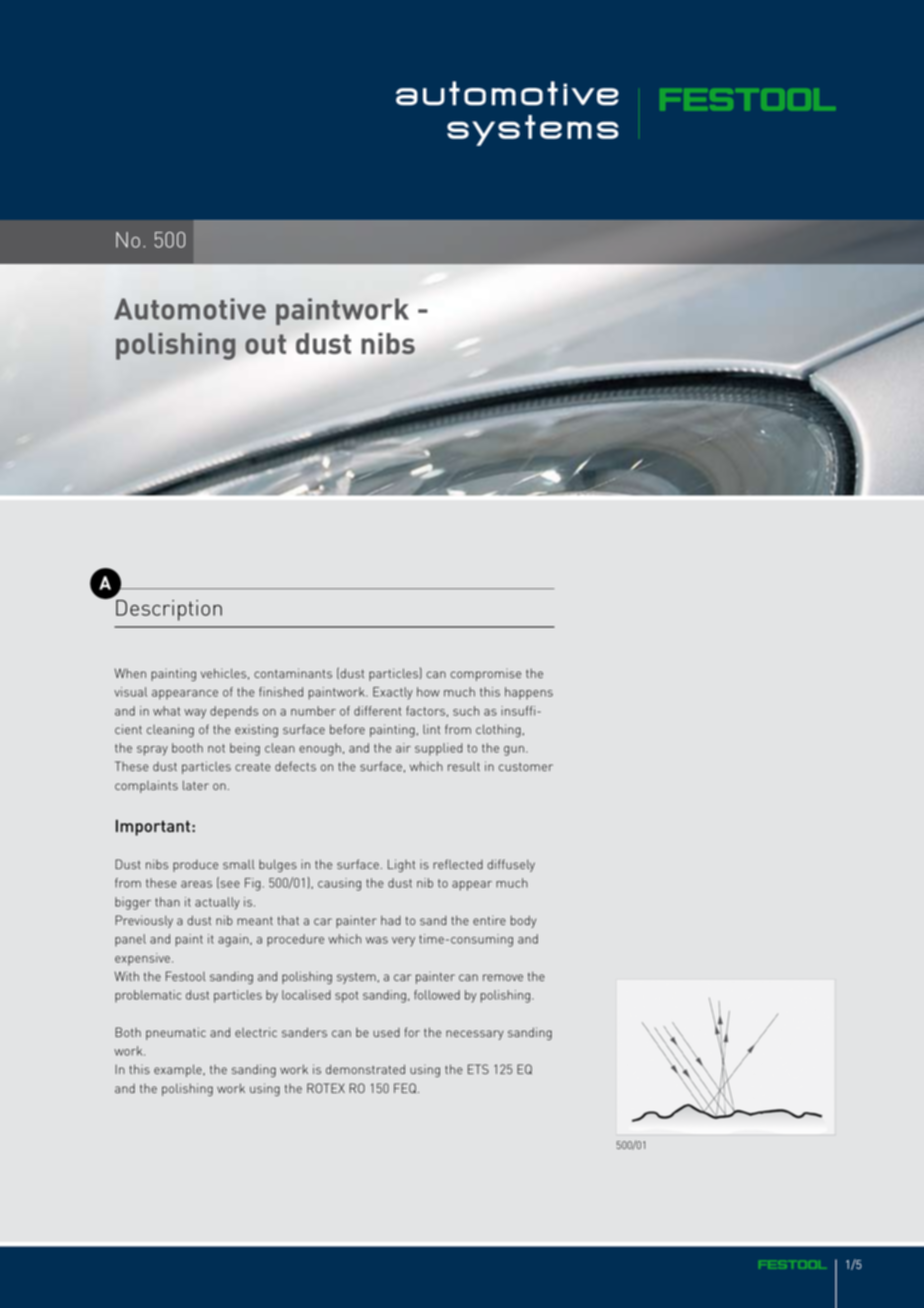  I want to click on out, so click(265, 344).
